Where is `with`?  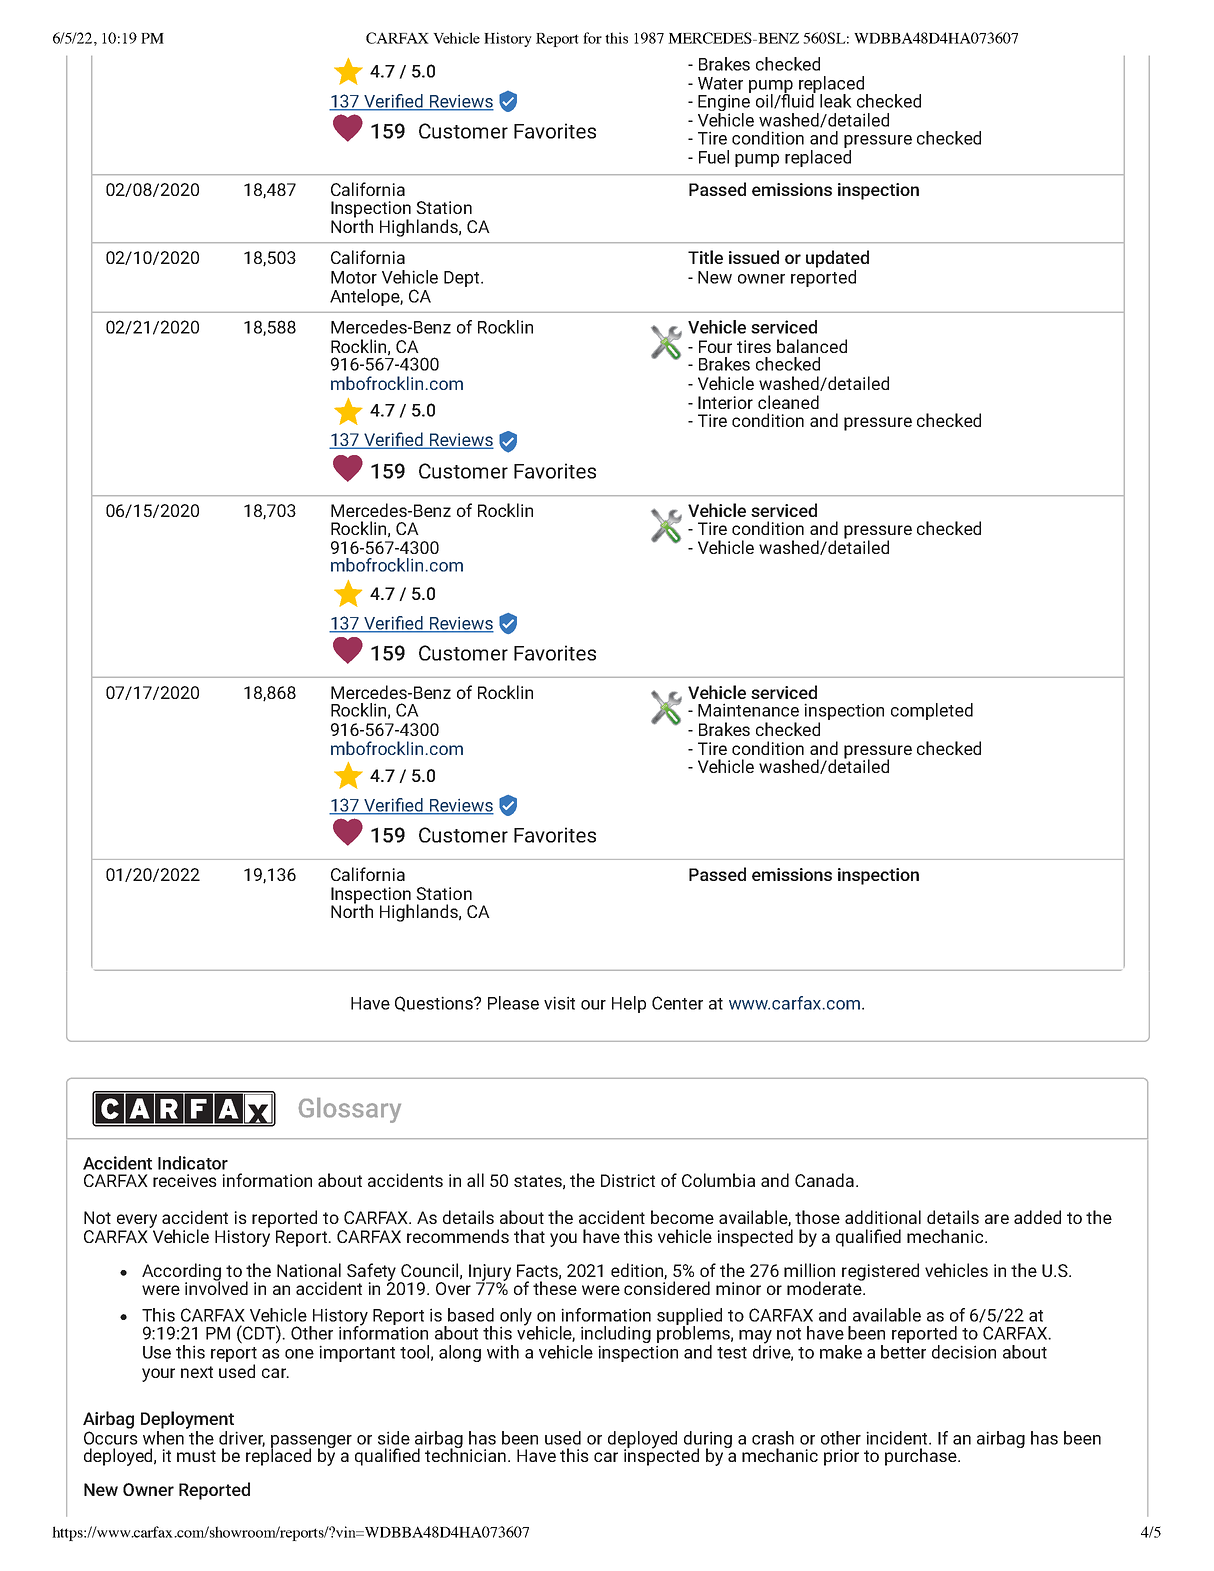
with is located at coordinates (503, 1352).
